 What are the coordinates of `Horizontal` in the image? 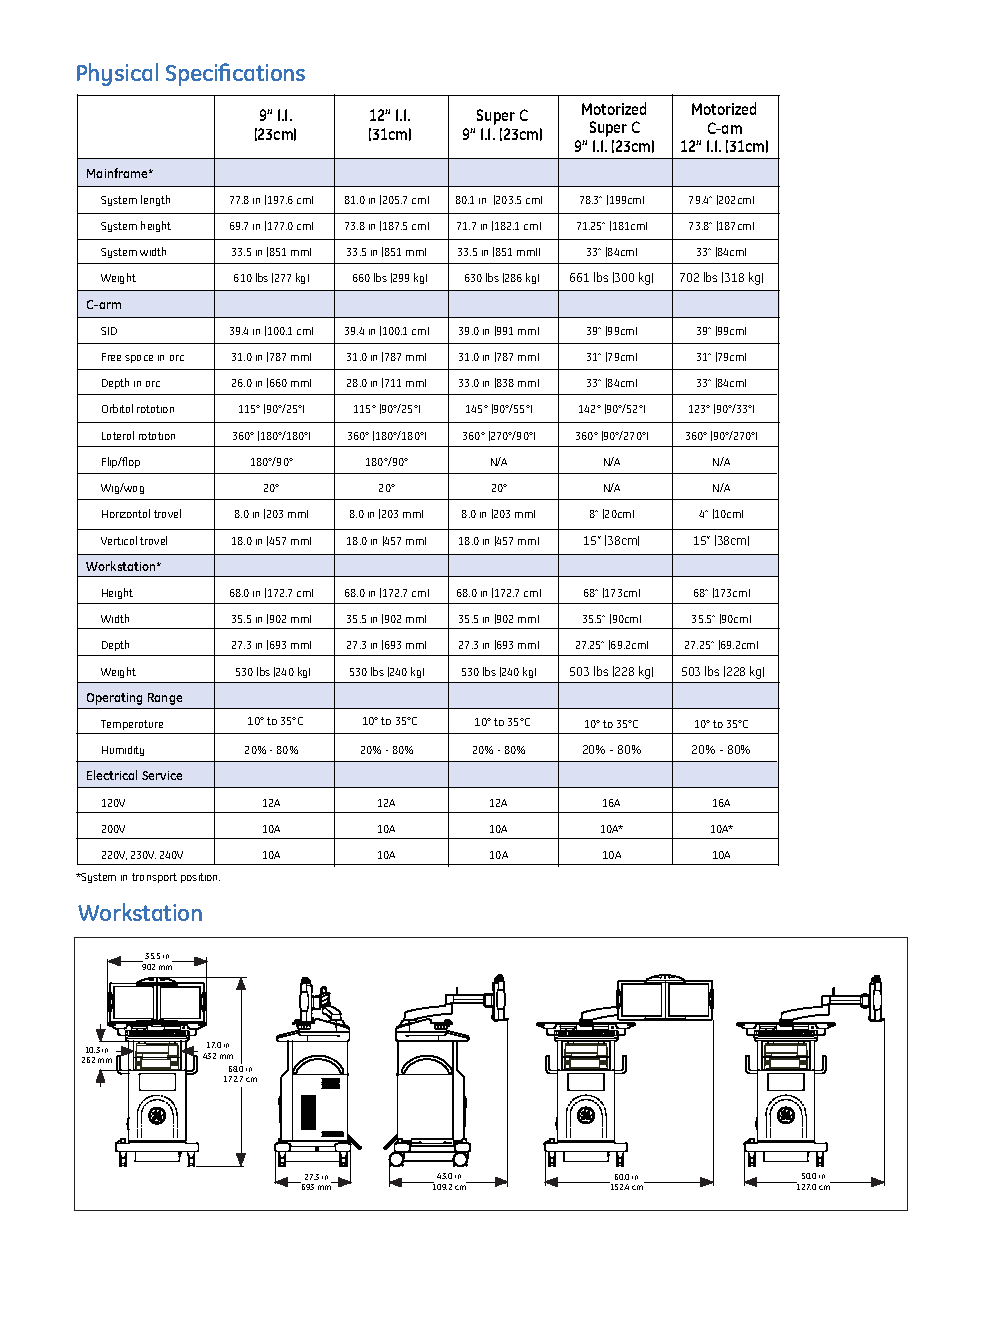 It's located at (126, 513).
